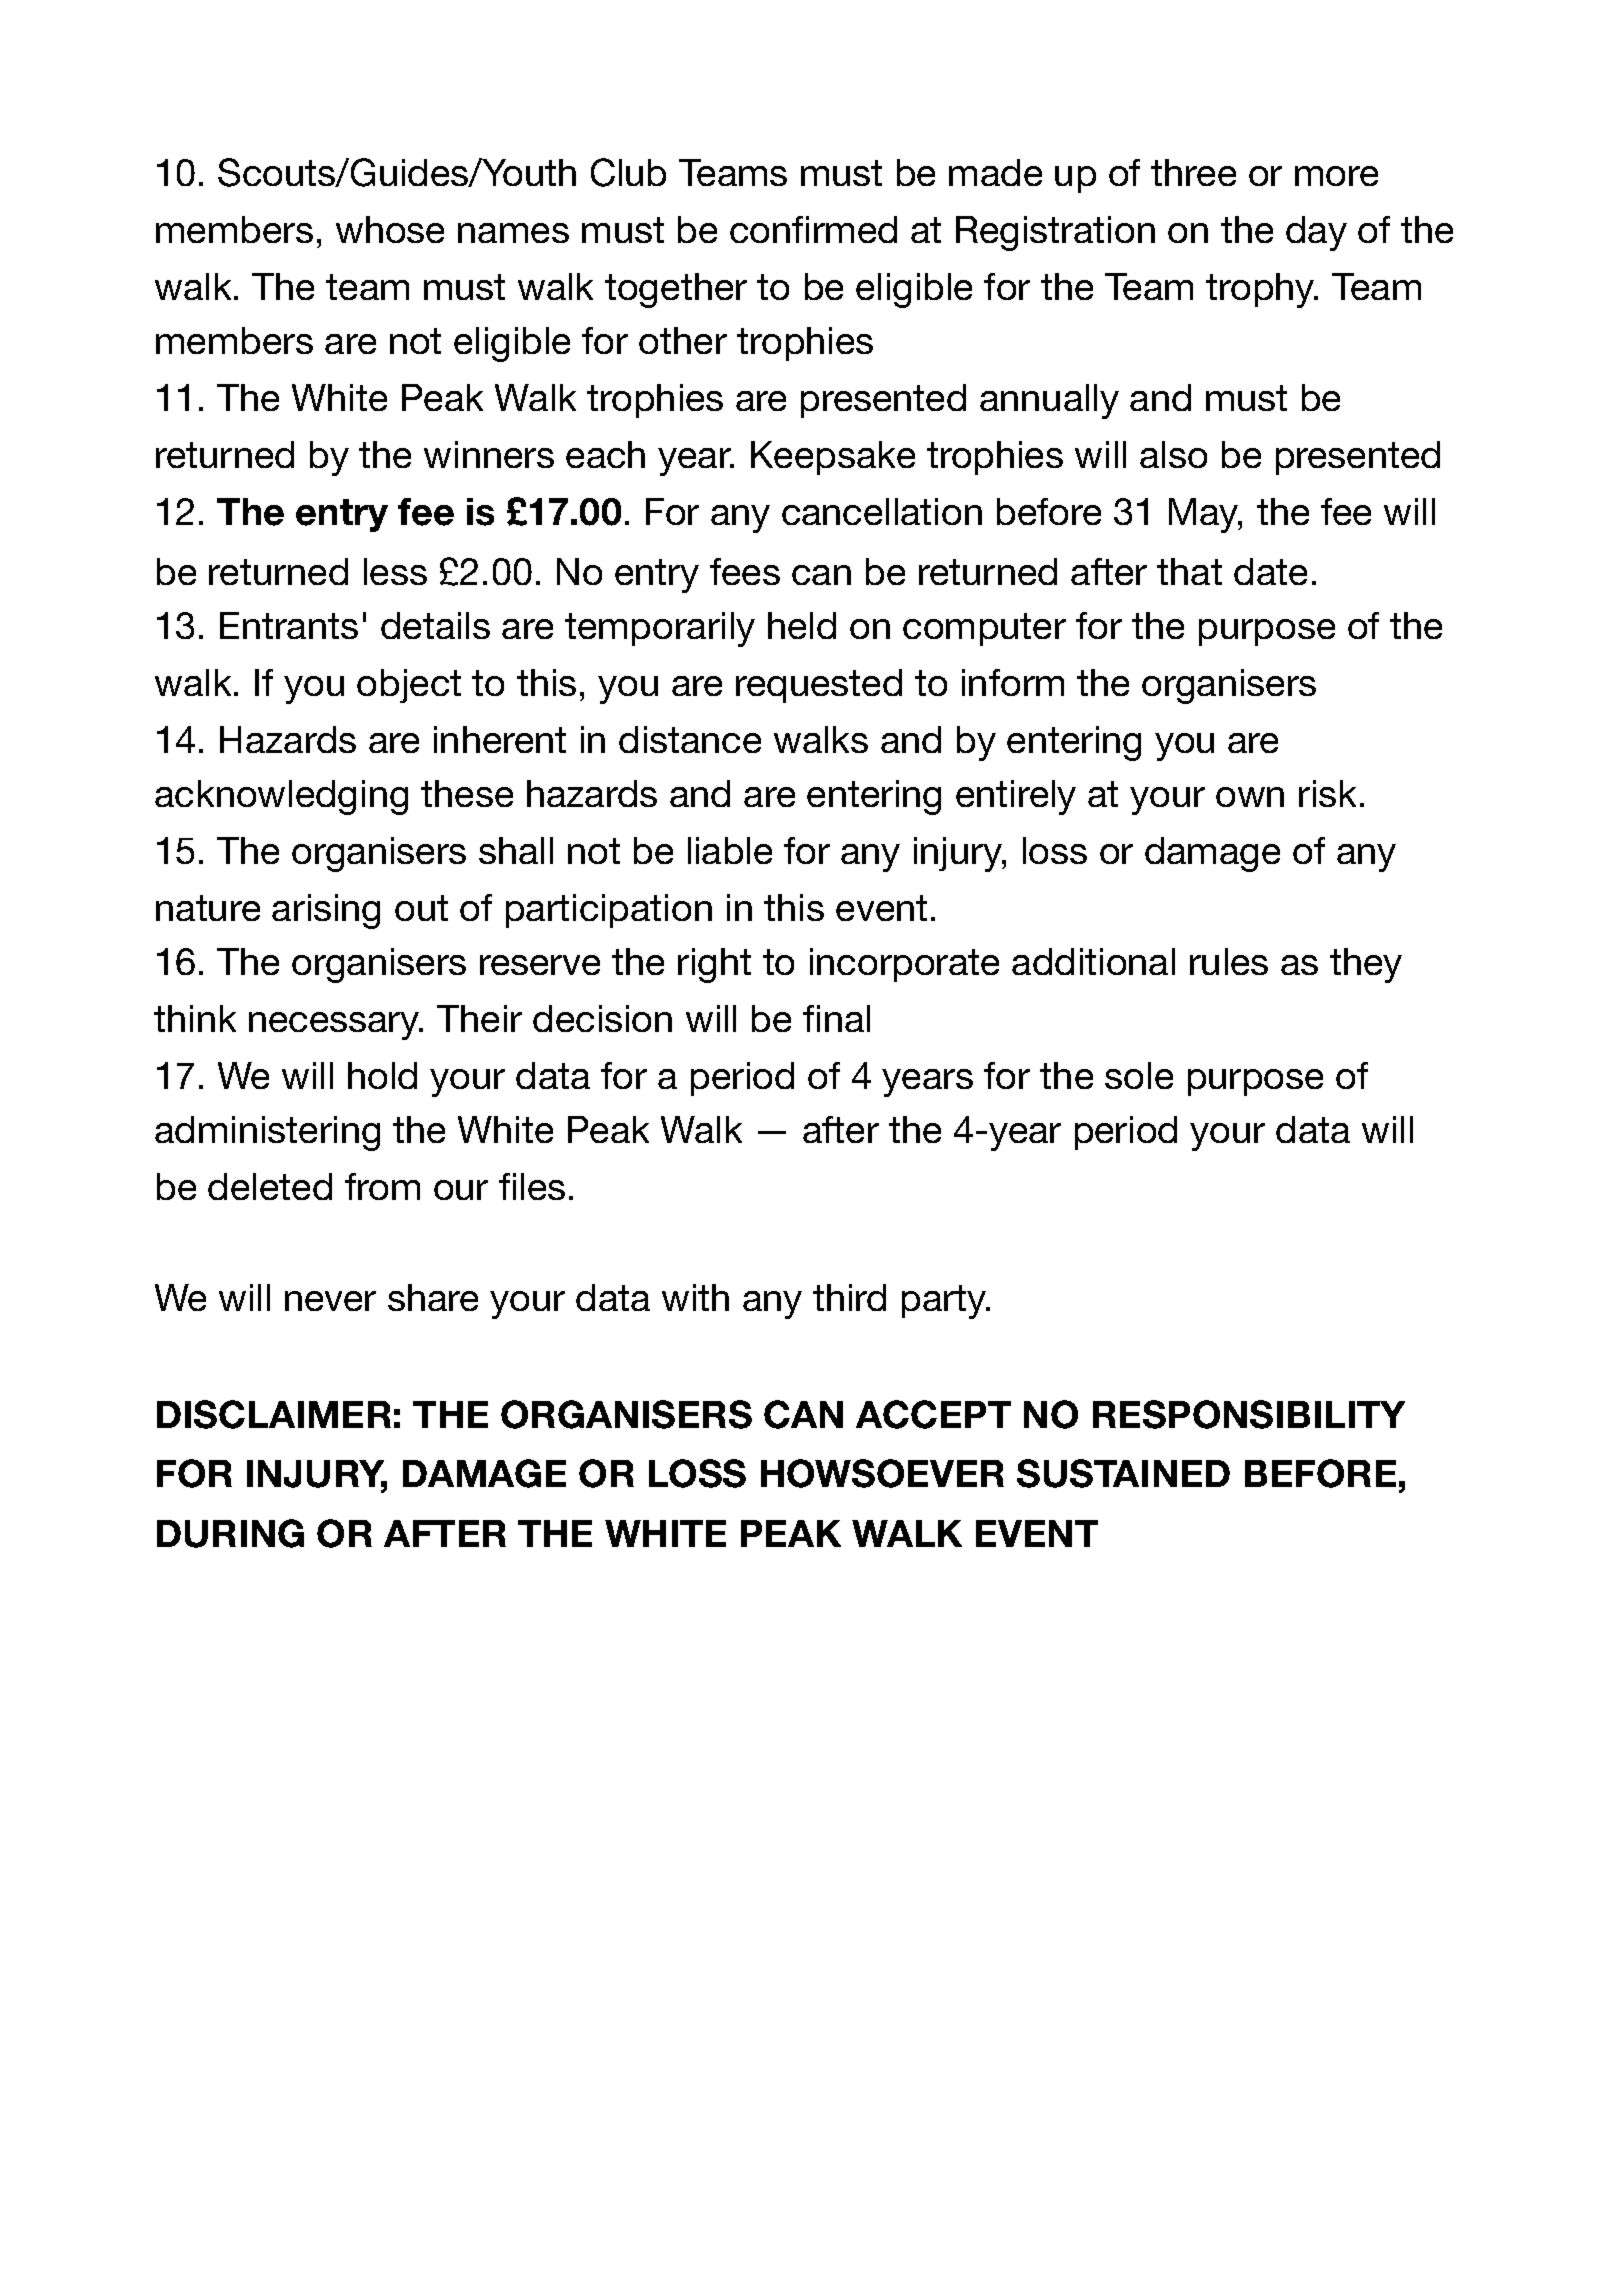 The height and width of the document is (2282, 1614). What do you see at coordinates (230, 1533) in the document?
I see `DURING` at bounding box center [230, 1533].
